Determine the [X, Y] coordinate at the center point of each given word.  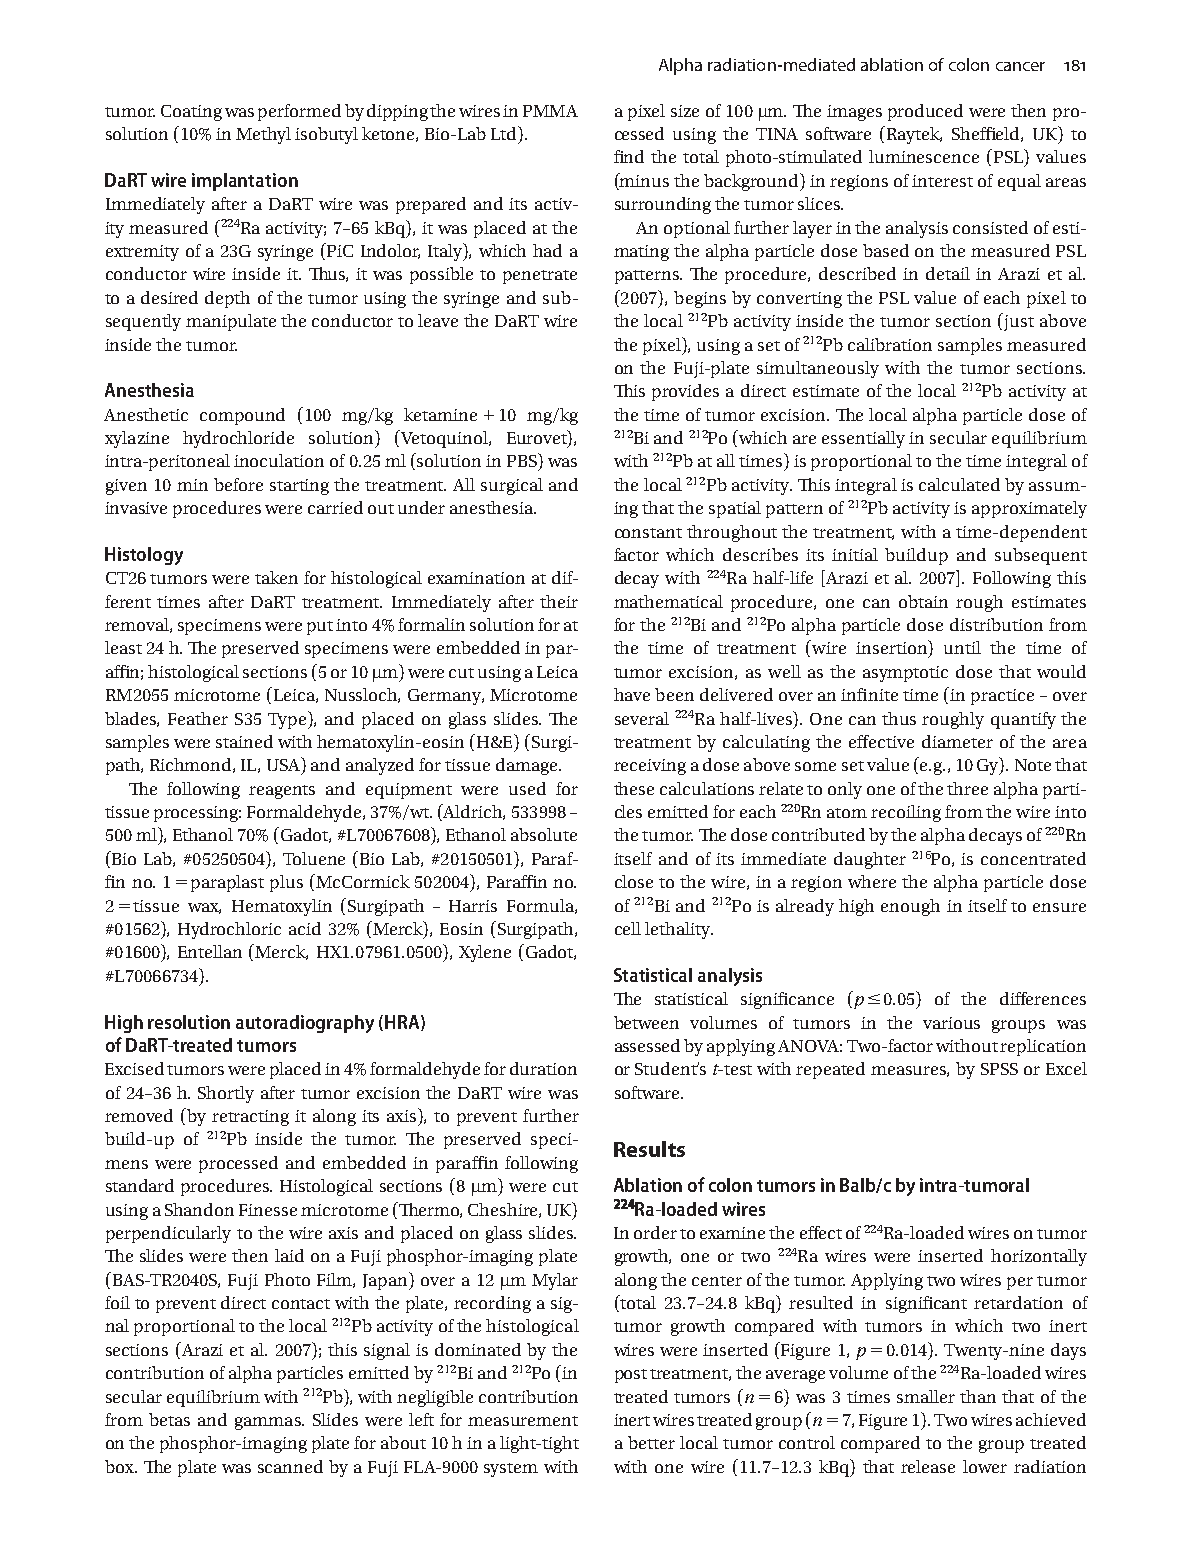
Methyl [263, 135]
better [651, 1442]
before [238, 484]
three [967, 788]
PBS [523, 460]
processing [197, 814]
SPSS [999, 1069]
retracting [250, 1118]
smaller [926, 1396]
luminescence [924, 156]
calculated [959, 484]
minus [643, 181]
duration [543, 1068]
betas [169, 1419]
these [634, 788]
